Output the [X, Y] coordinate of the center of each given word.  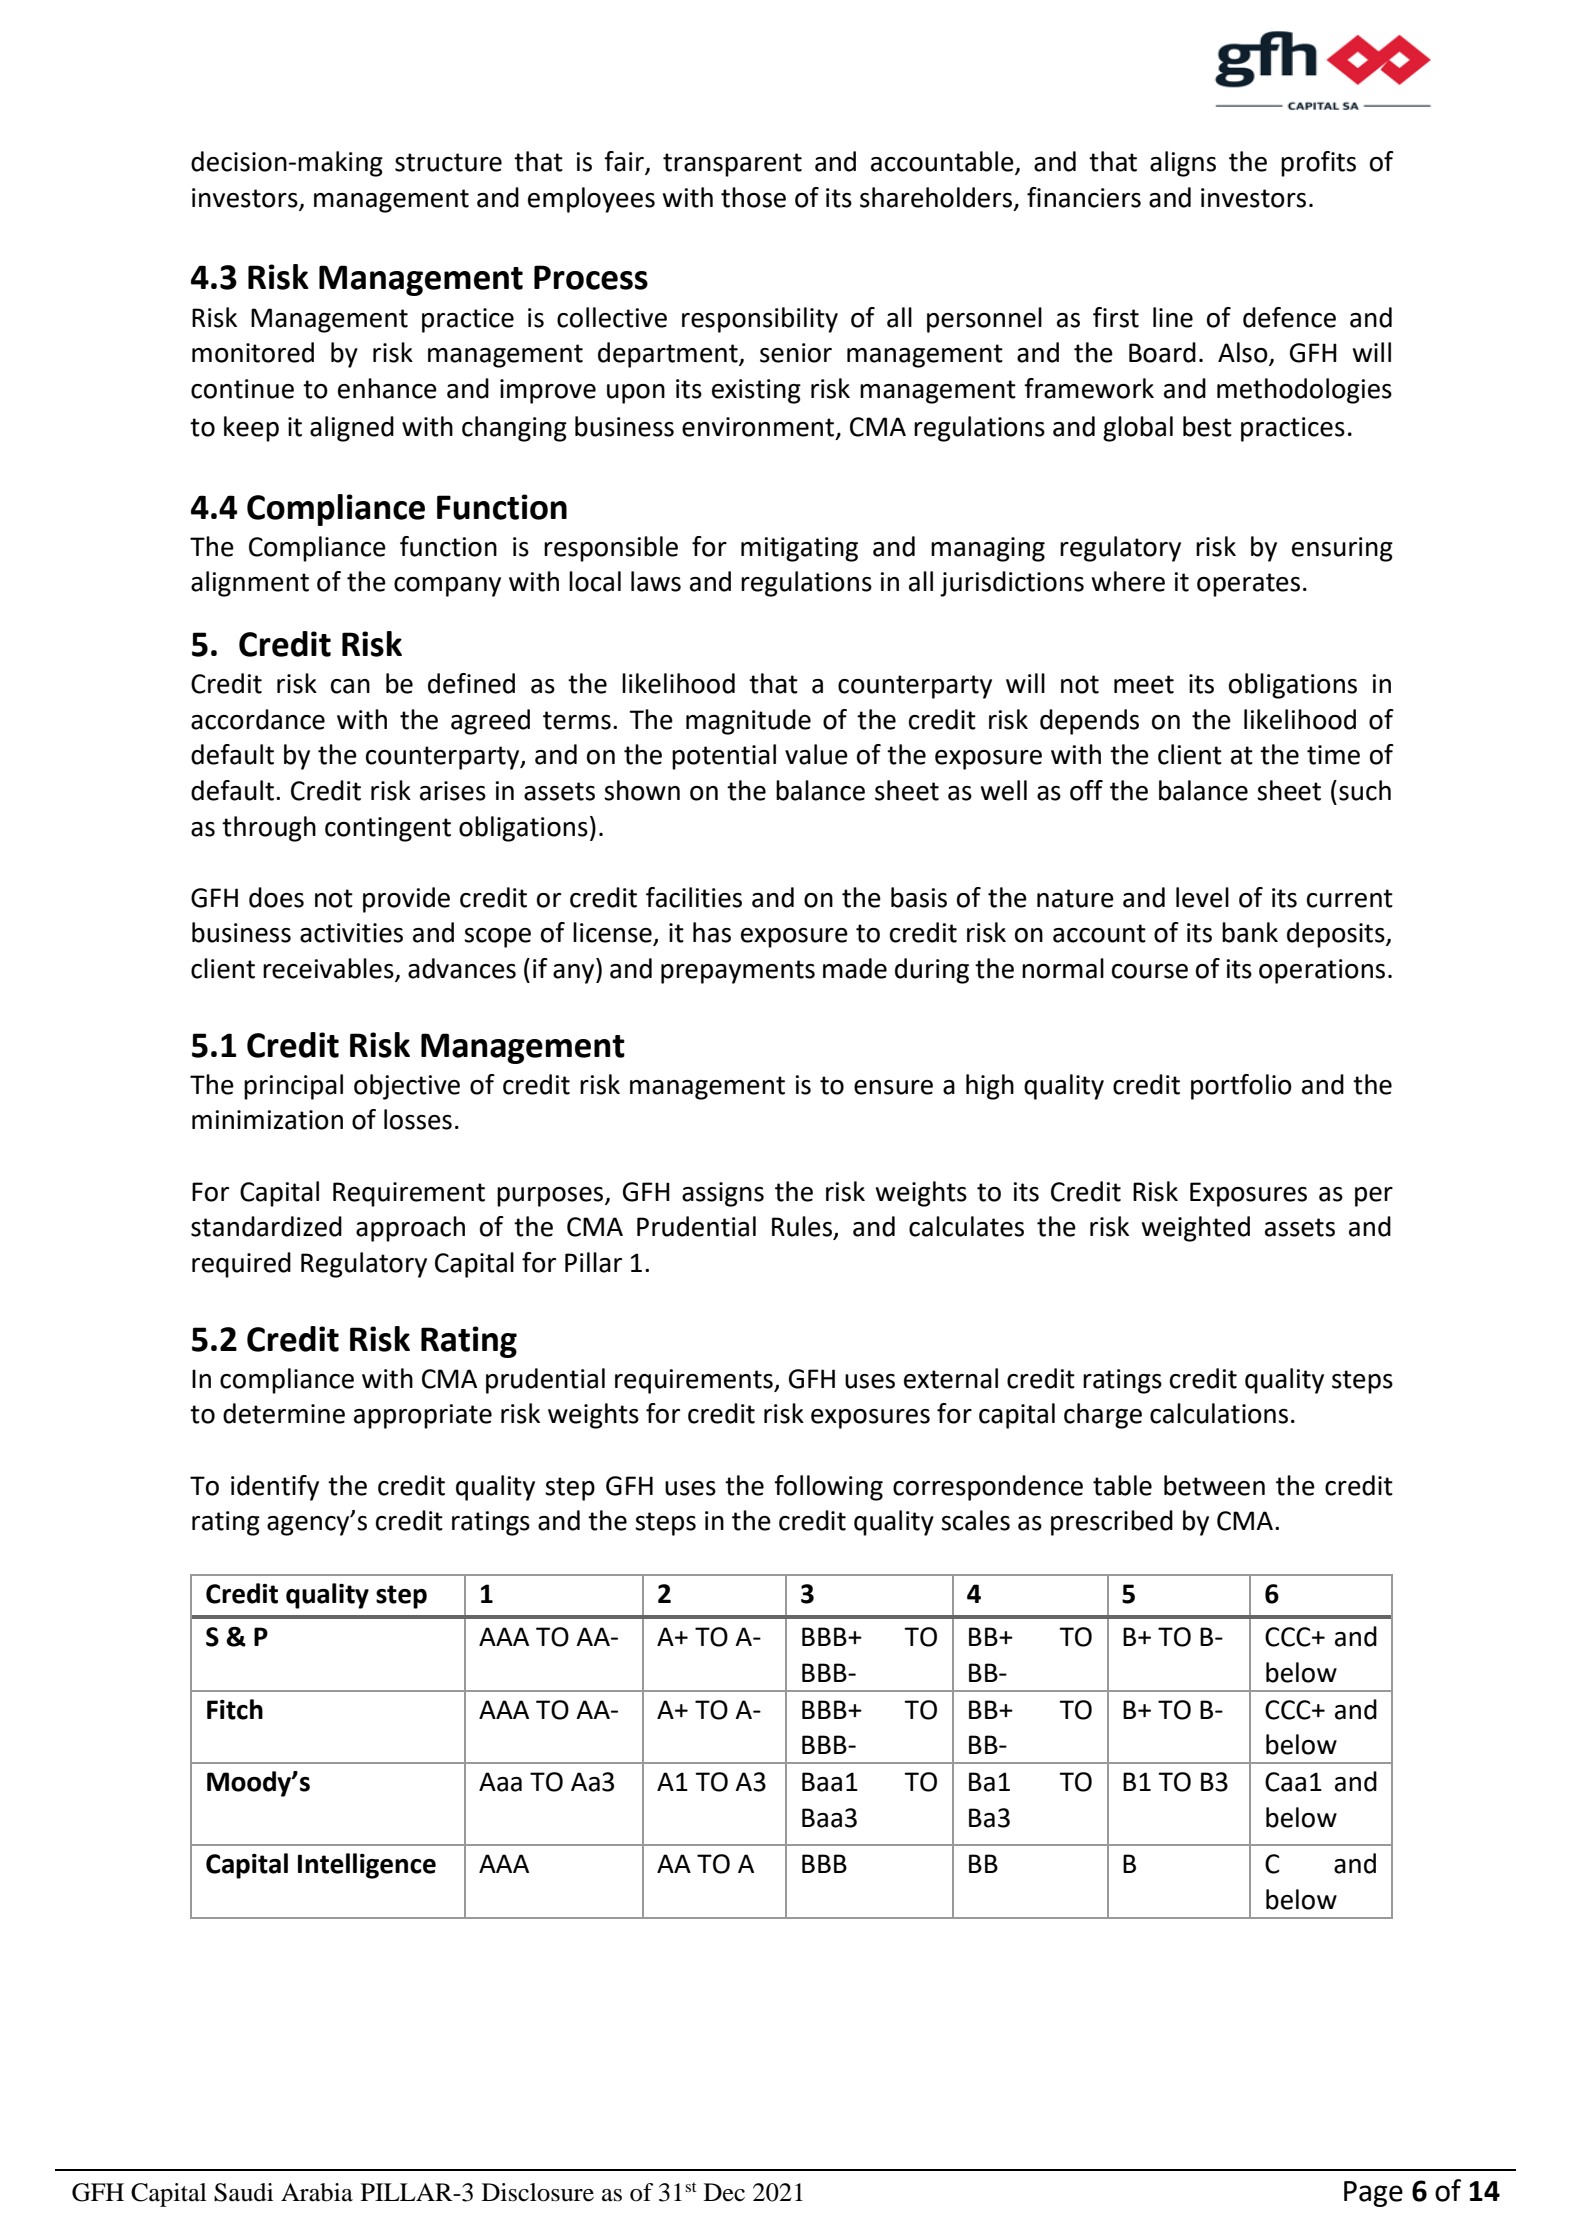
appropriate [423, 1416]
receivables [328, 968]
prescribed [1112, 1523]
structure [448, 162]
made [855, 968]
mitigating [799, 549]
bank [1250, 932]
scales [975, 1520]
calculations [1219, 1413]
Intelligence [367, 1866]
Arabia [317, 2192]
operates [1248, 585]
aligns [1183, 164]
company [447, 587]
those [753, 197]
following [828, 1488]
